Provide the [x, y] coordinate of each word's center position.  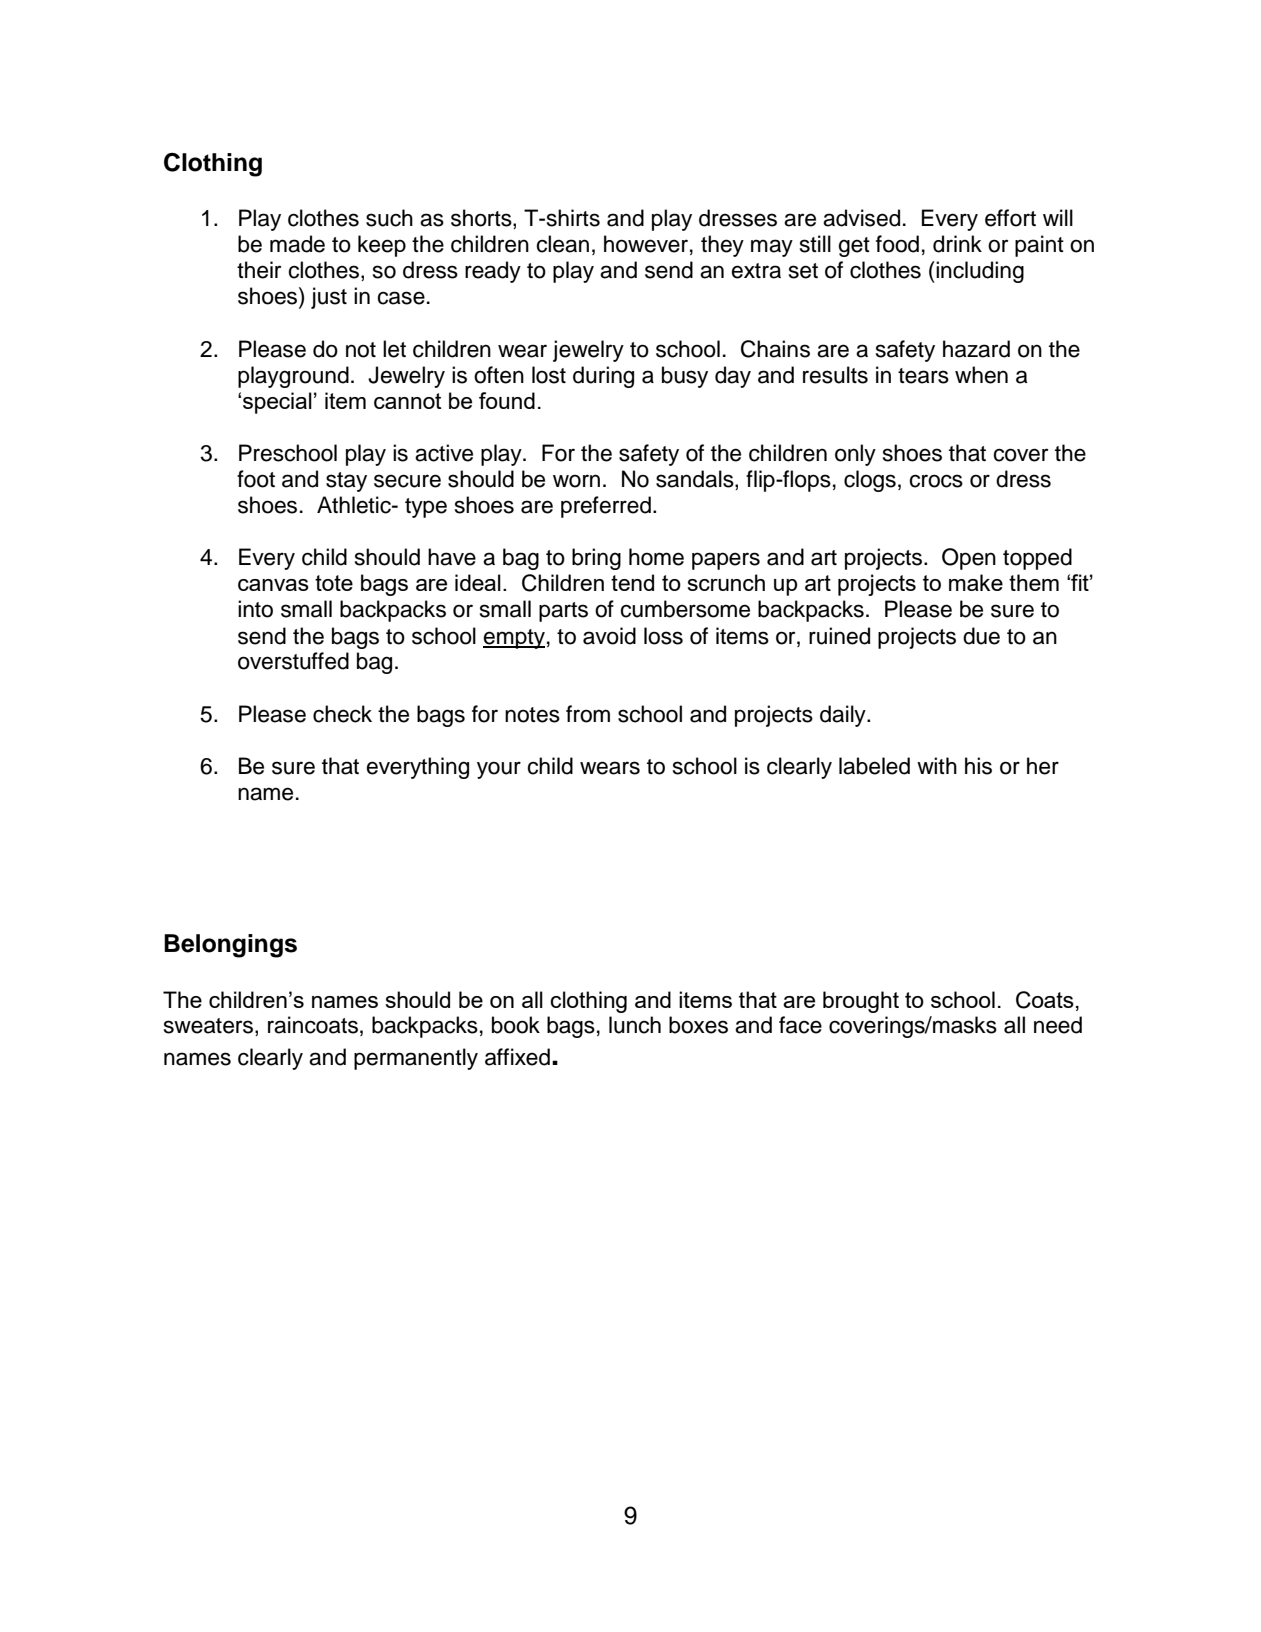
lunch [635, 1025]
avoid [609, 636]
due [981, 636]
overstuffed [293, 661]
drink [957, 244]
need [1058, 1025]
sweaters [210, 1027]
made [297, 244]
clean [562, 244]
